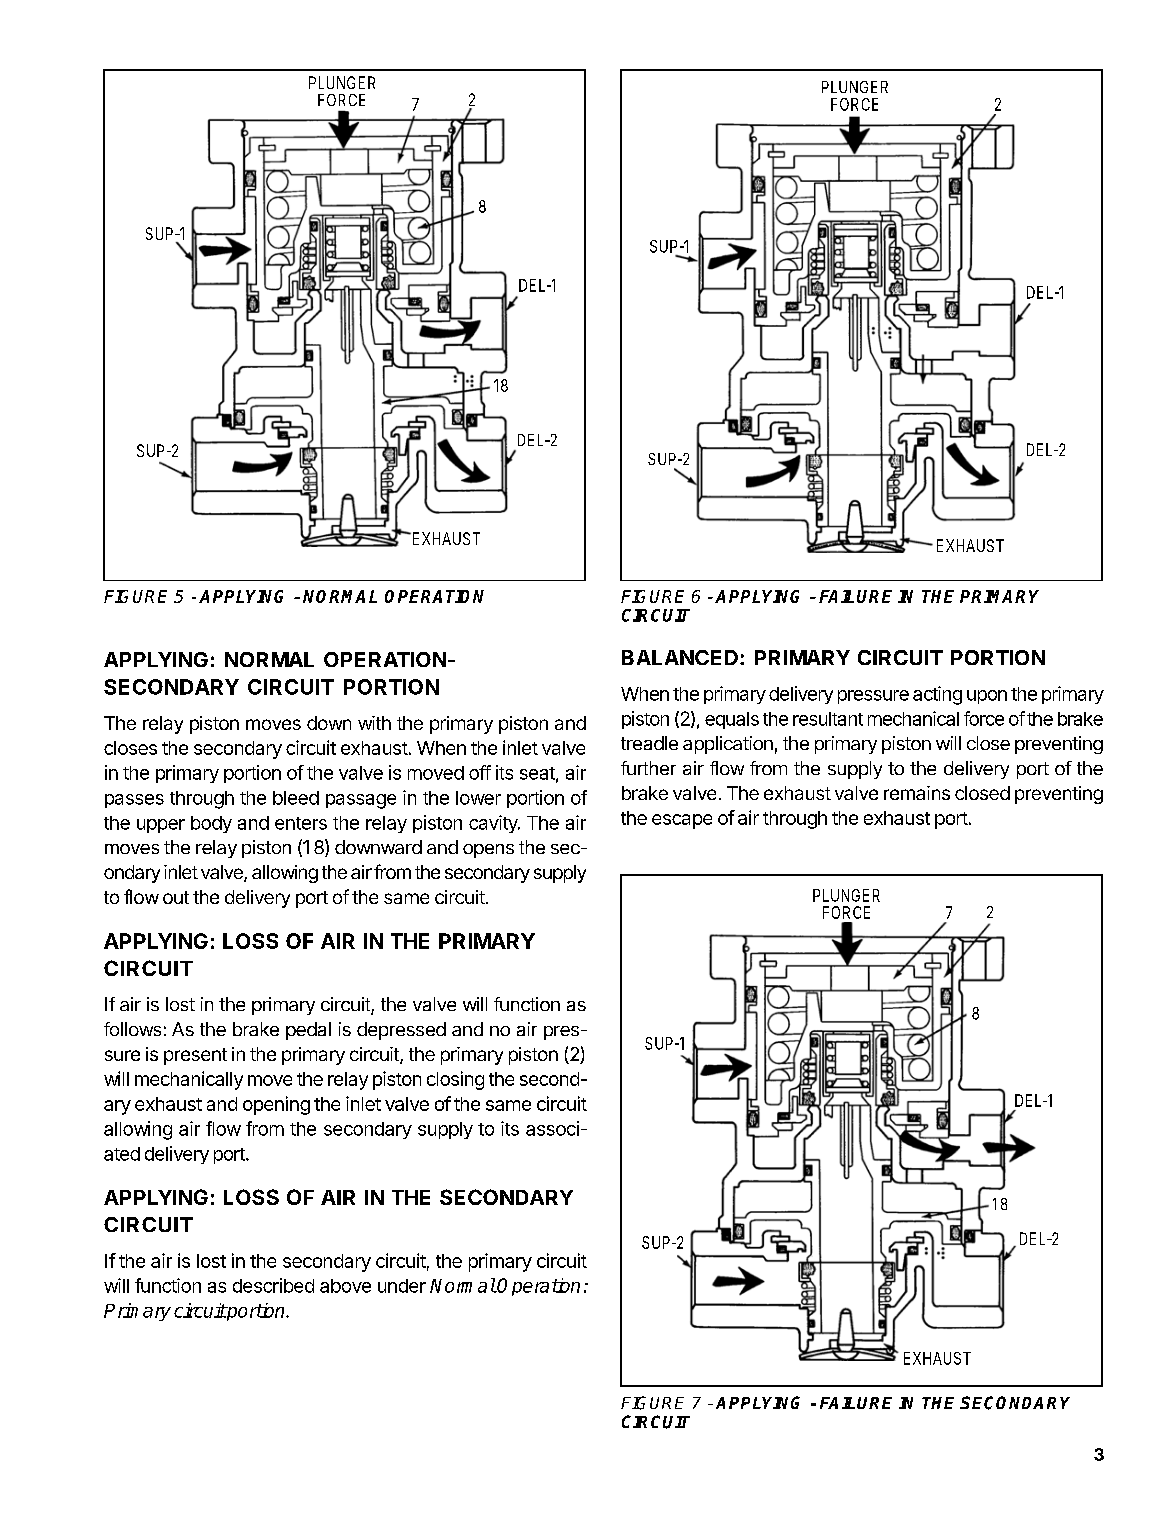 The width and height of the document is (1172, 1516). What do you see at coordinates (308, 1031) in the document?
I see `pedal` at bounding box center [308, 1031].
